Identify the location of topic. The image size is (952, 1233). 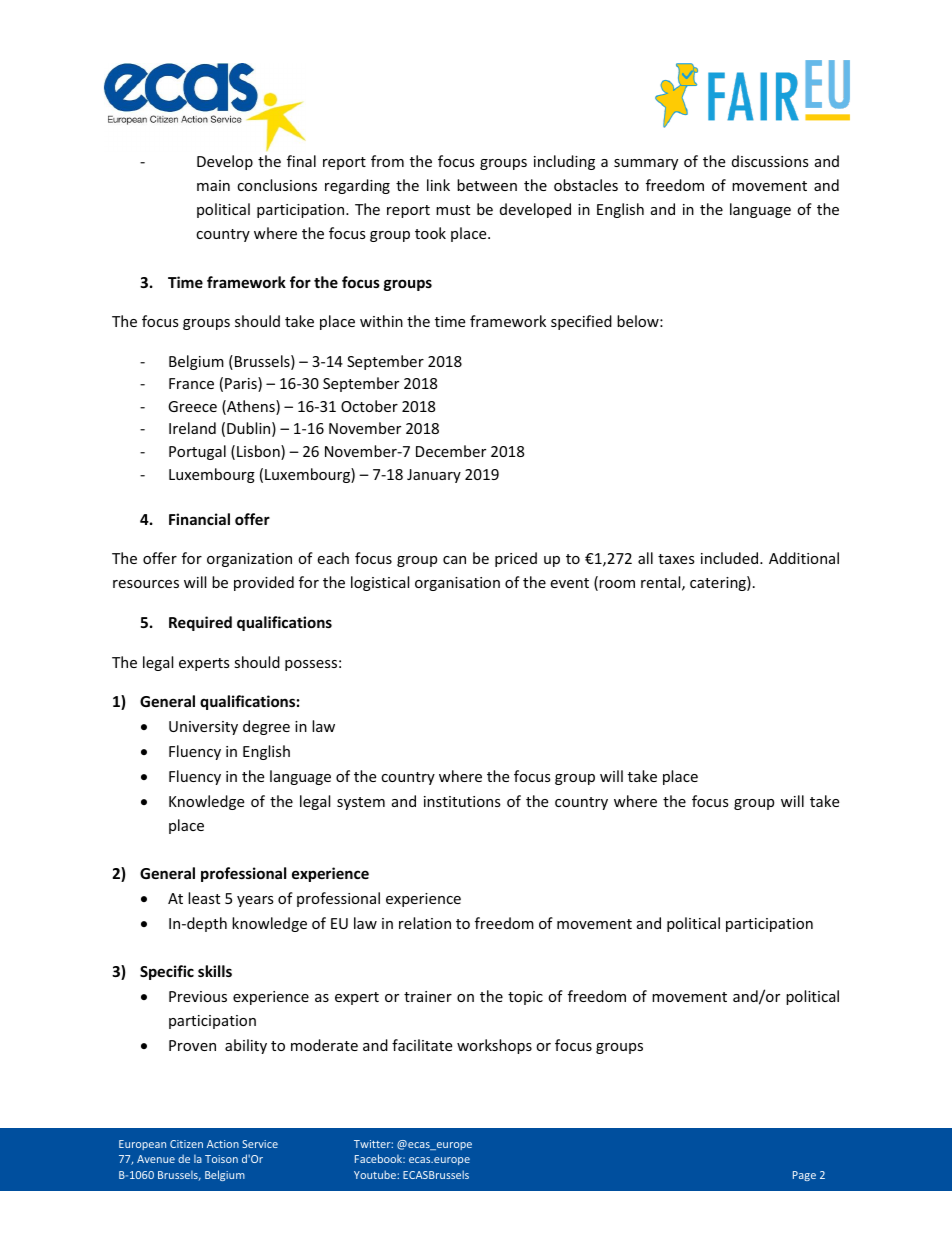
(525, 998).
